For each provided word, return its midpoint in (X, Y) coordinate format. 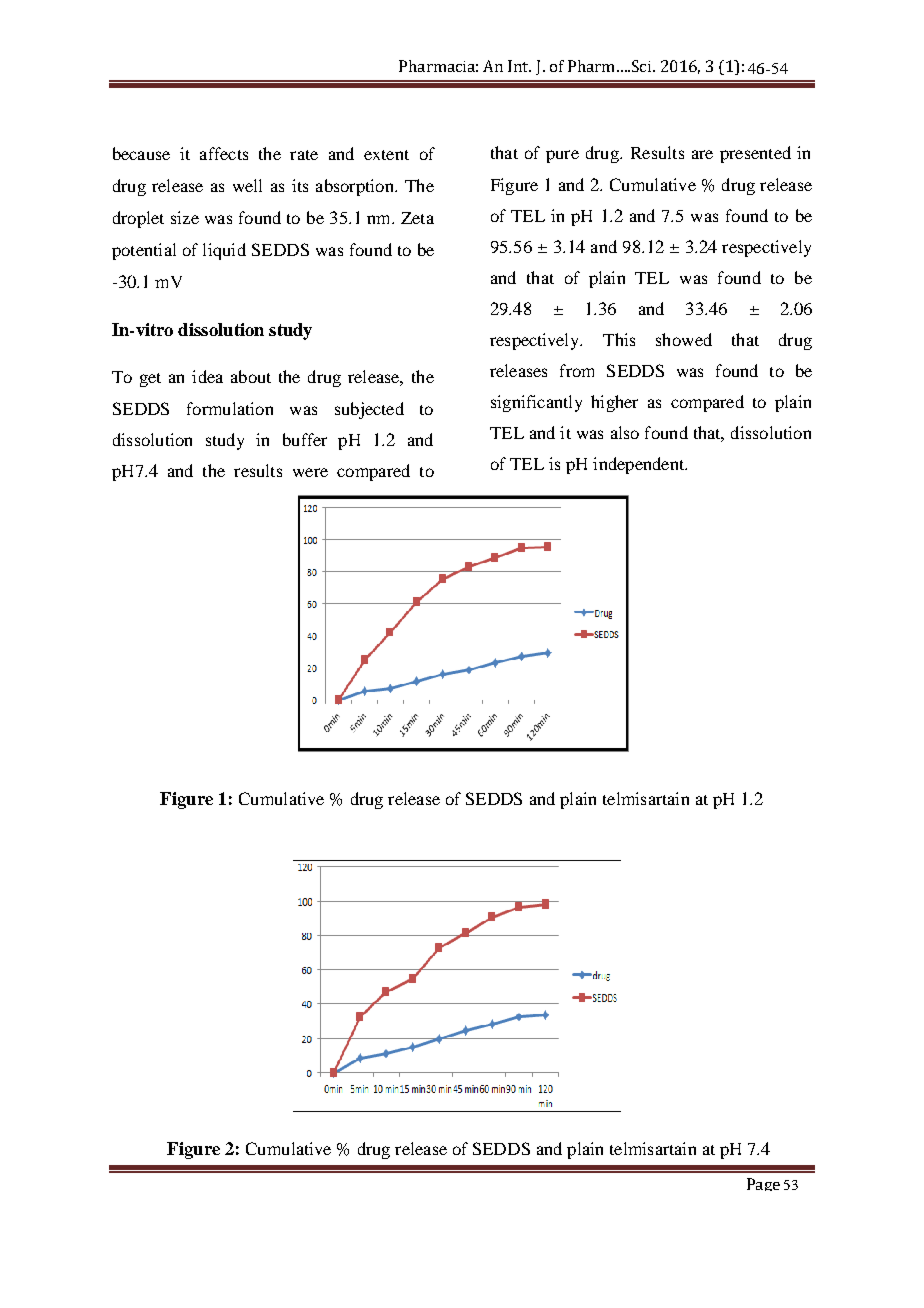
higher (614, 403)
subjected (369, 410)
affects (224, 153)
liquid (224, 251)
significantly (536, 403)
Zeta (417, 218)
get (150, 380)
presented (755, 154)
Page (763, 1184)
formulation (230, 408)
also (625, 432)
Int (519, 66)
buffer (305, 439)
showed (684, 339)
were (310, 472)
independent (640, 465)
